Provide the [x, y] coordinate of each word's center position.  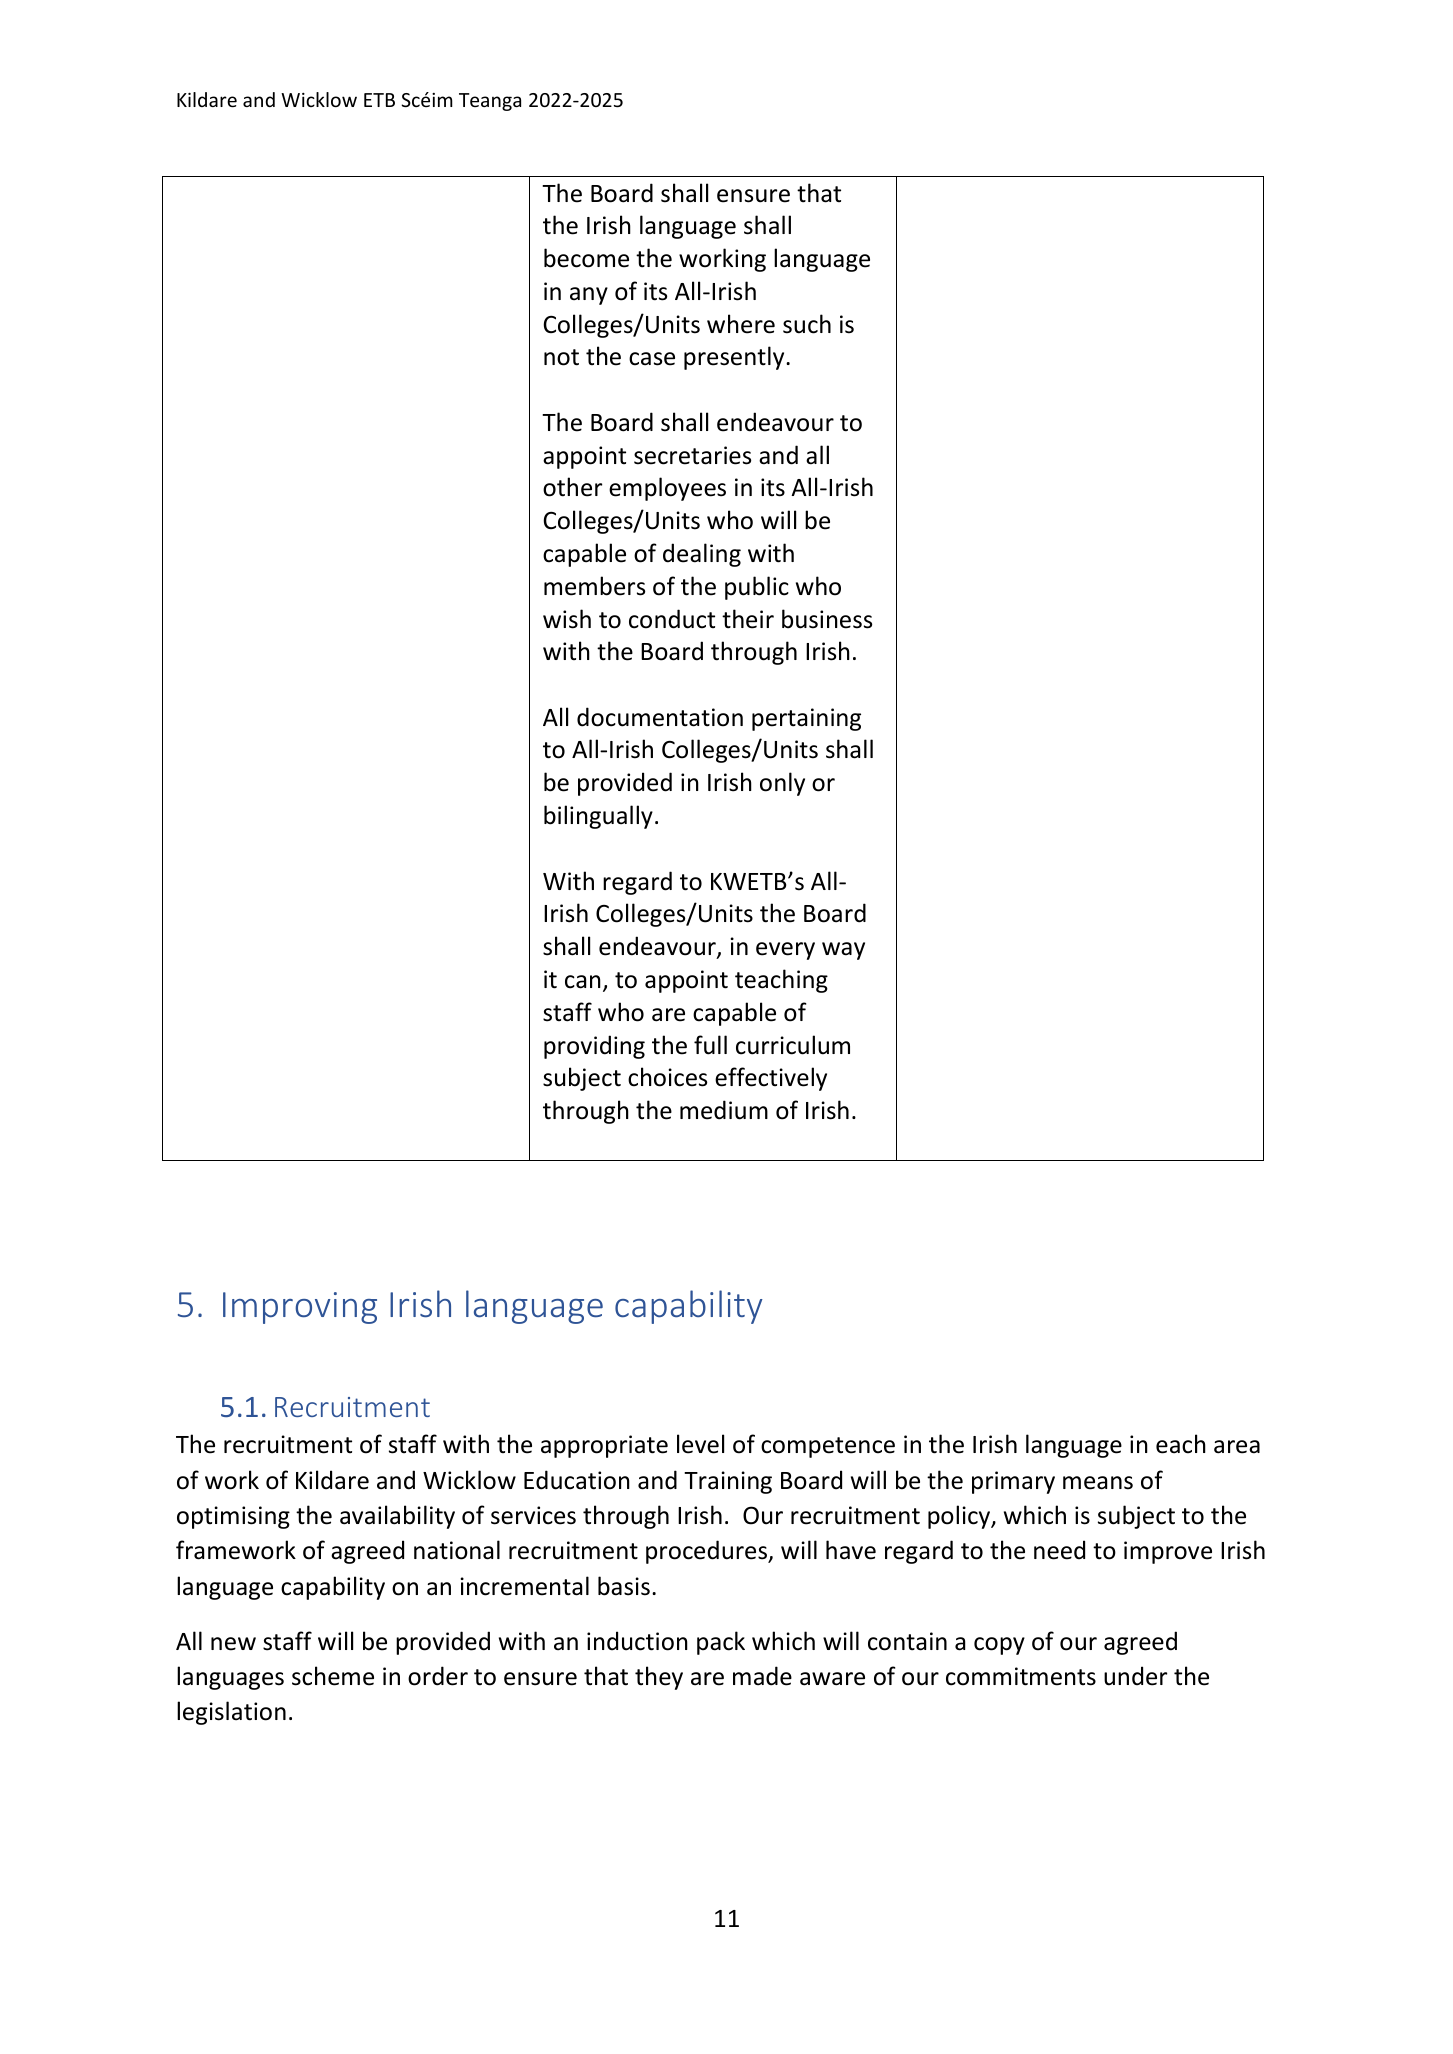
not [561, 357]
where [741, 324]
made [762, 1676]
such [807, 324]
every [785, 951]
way [843, 951]
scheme [333, 1676]
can [583, 982]
